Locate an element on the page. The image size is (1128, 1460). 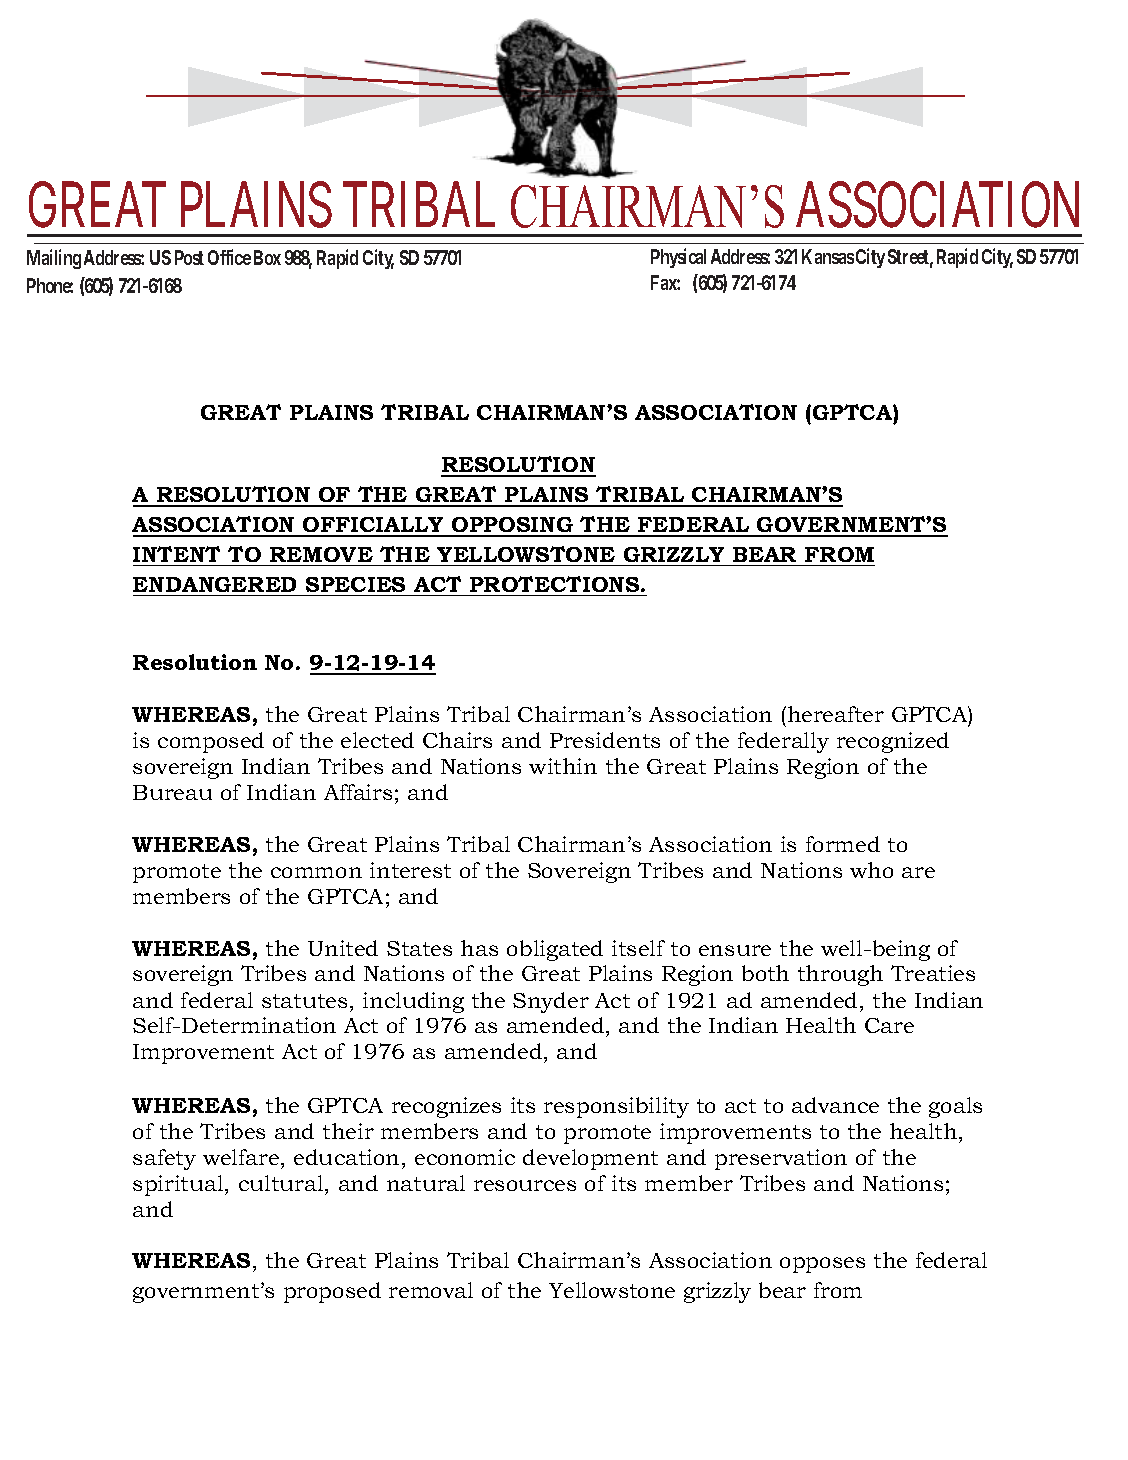
within is located at coordinates (563, 766).
